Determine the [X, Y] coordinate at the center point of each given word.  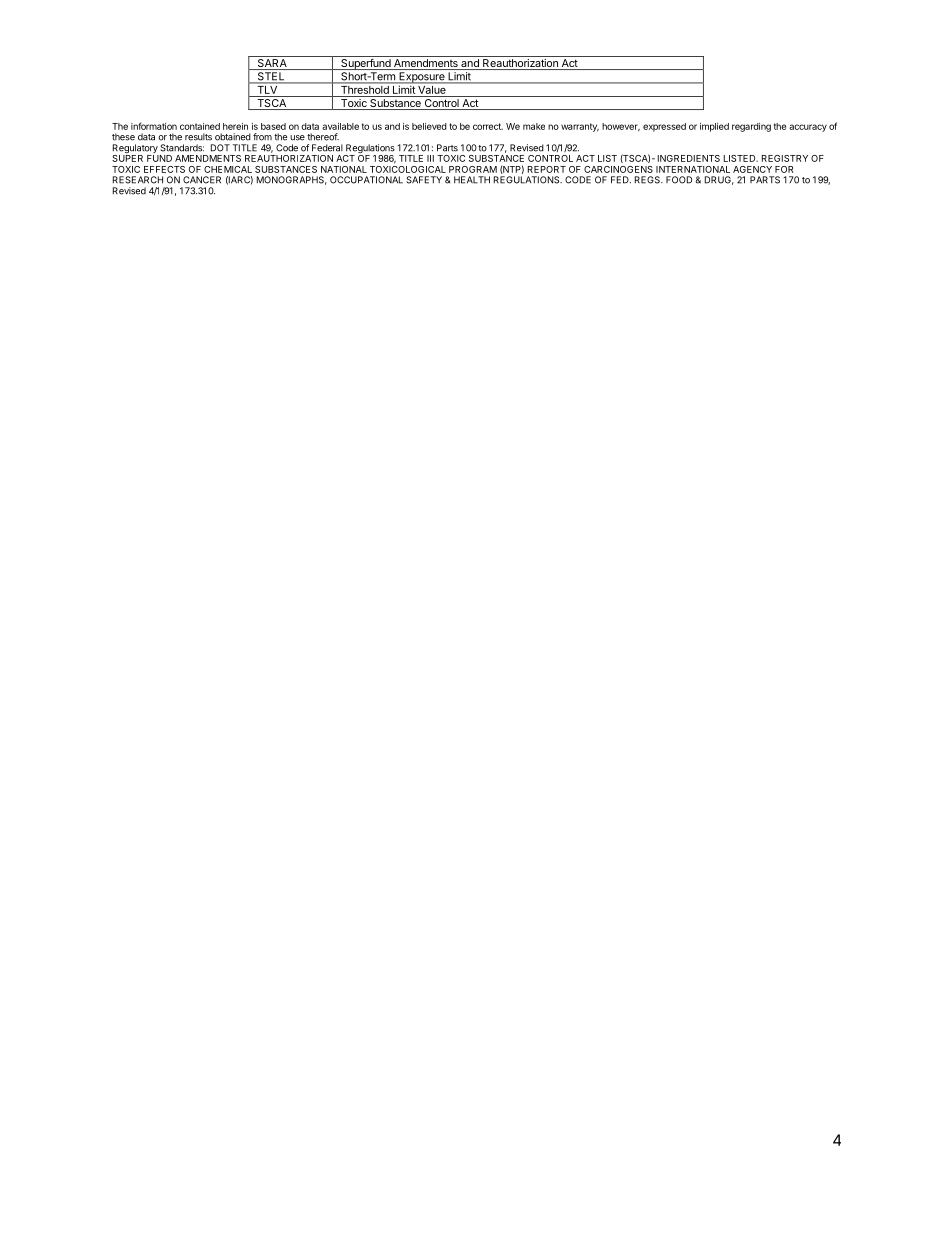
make [534, 126]
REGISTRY [785, 158]
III [430, 158]
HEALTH [472, 180]
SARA [272, 64]
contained [200, 126]
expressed [664, 127]
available [340, 126]
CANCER [202, 180]
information [154, 126]
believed [429, 126]
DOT [220, 148]
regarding [751, 127]
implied [714, 127]
